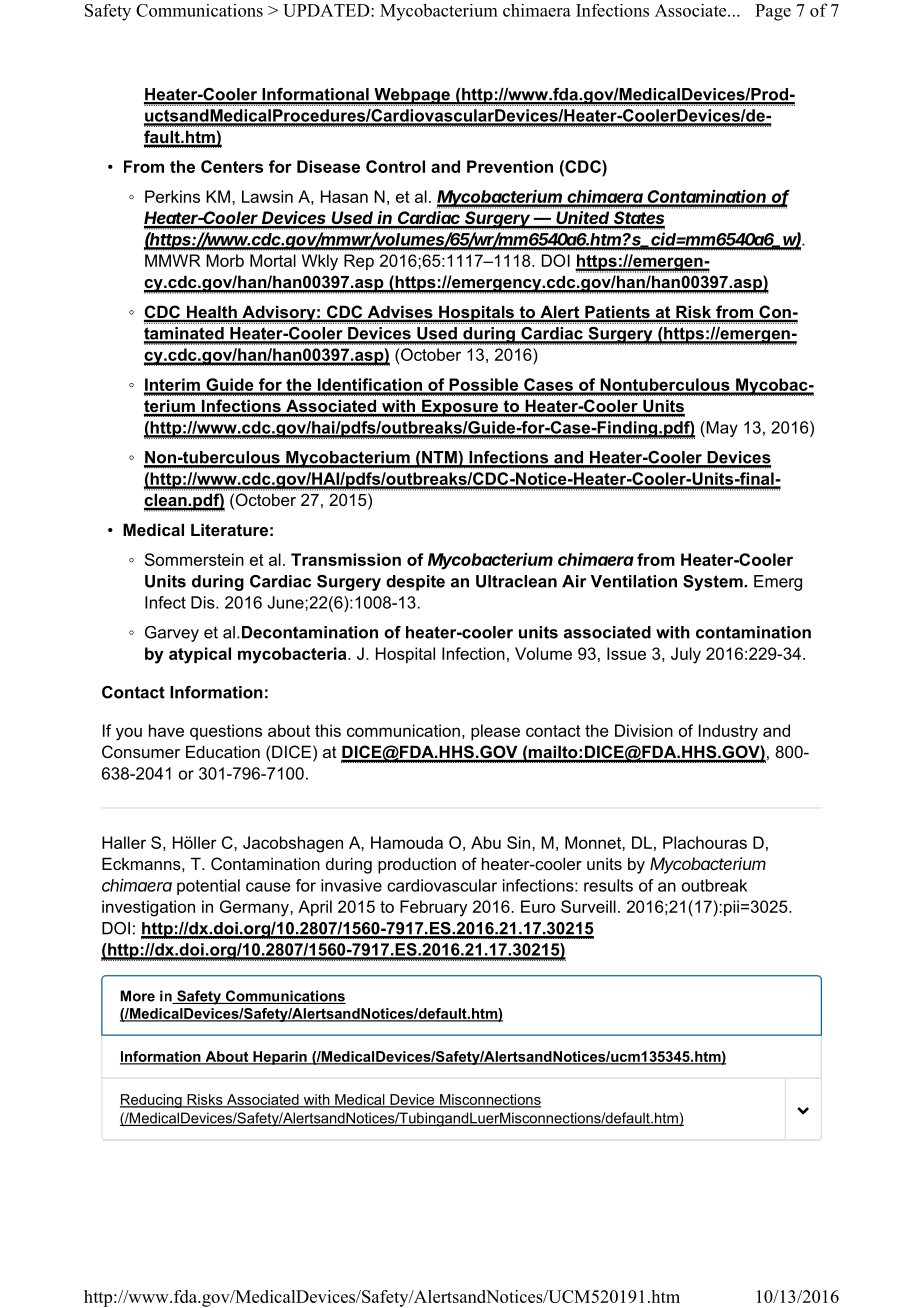  What do you see at coordinates (327, 10) in the screenshot?
I see `UPDATED` at bounding box center [327, 10].
